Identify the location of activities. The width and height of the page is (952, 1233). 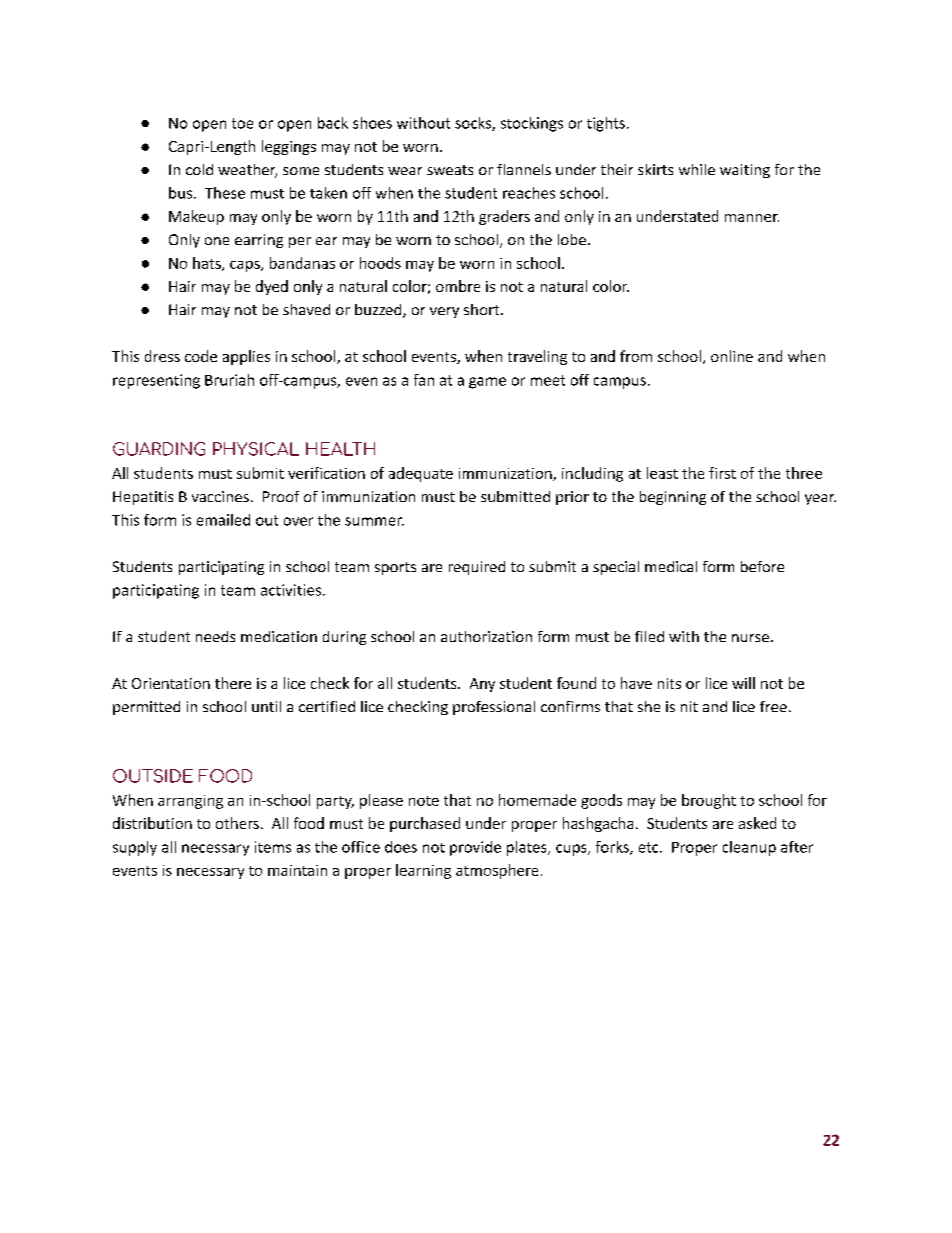
(291, 590).
